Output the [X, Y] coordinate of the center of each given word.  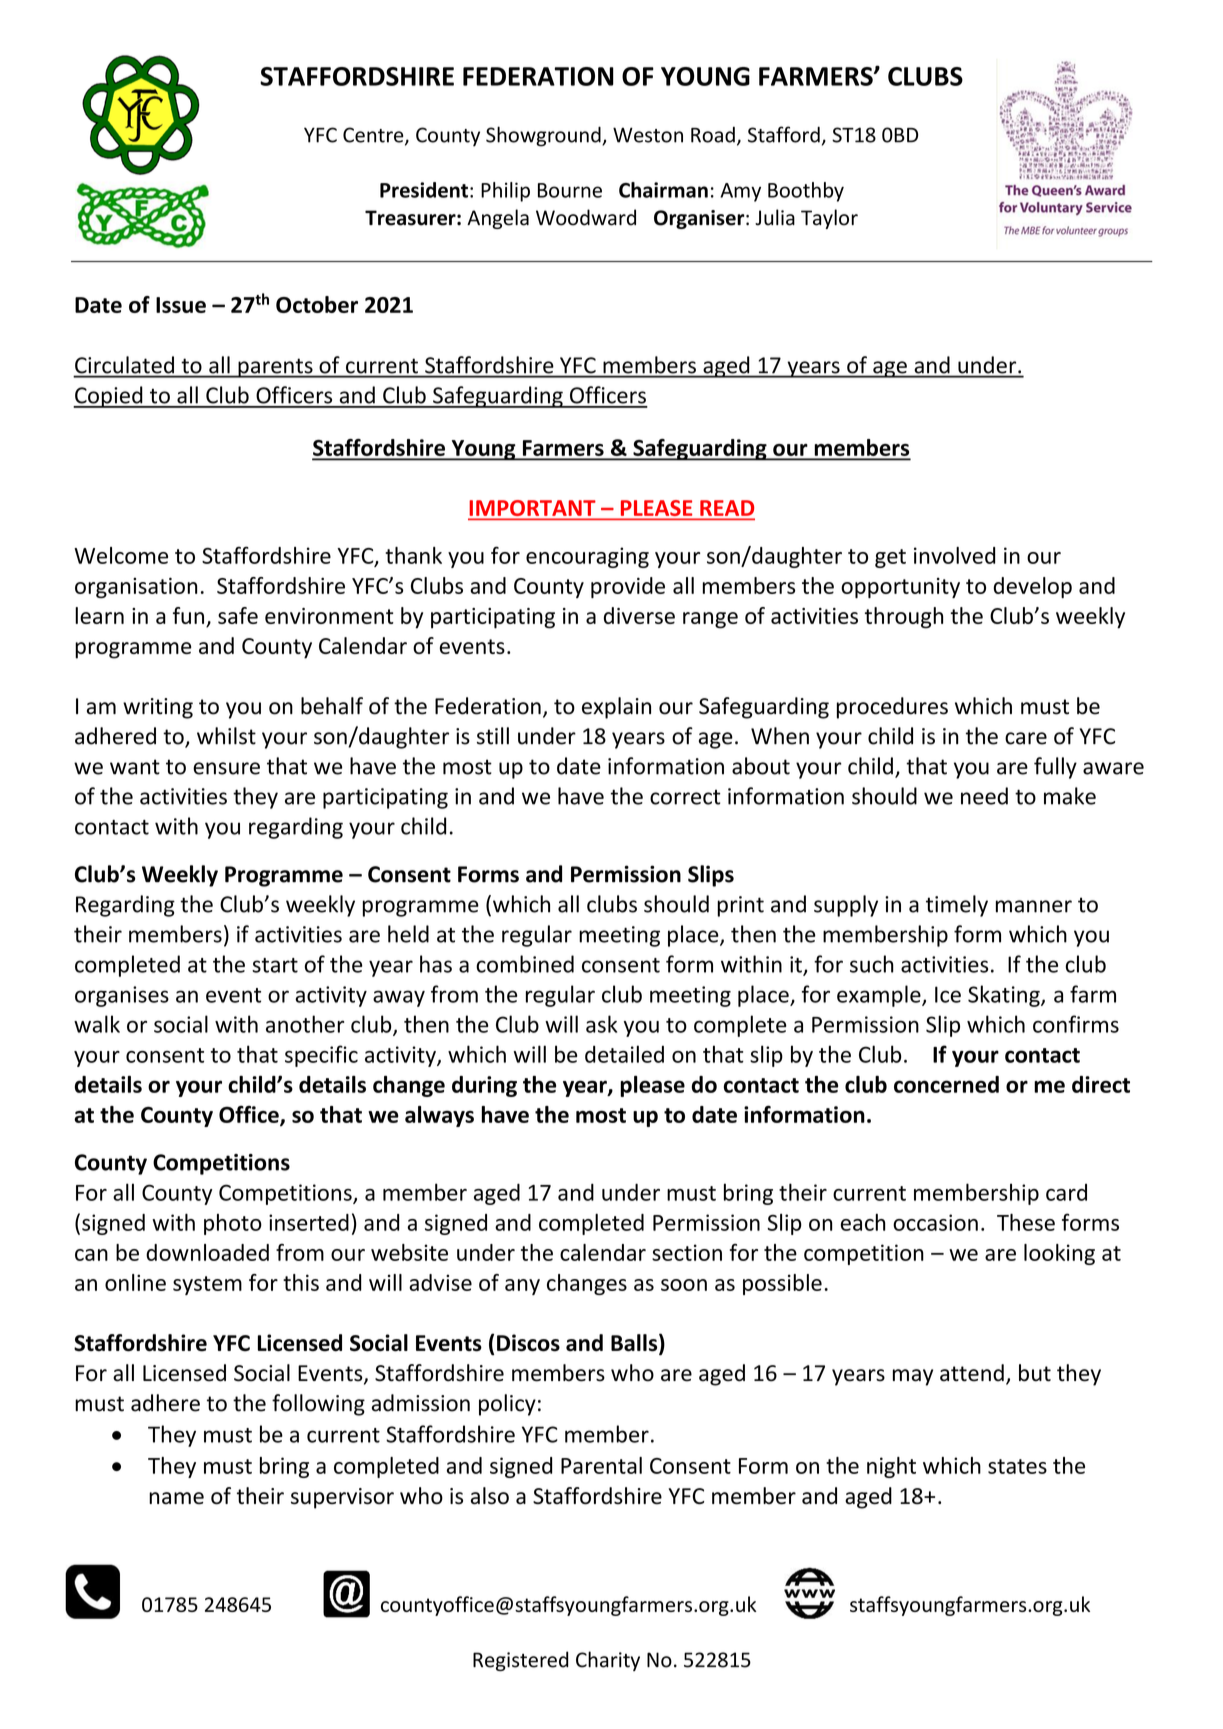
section [687, 1252]
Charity [608, 1661]
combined [525, 964]
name [176, 1498]
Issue [181, 305]
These [1026, 1222]
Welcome [121, 555]
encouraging [587, 557]
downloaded [207, 1252]
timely [957, 906]
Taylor [829, 219]
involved [954, 555]
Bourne [570, 190]
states [1017, 1466]
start [275, 965]
